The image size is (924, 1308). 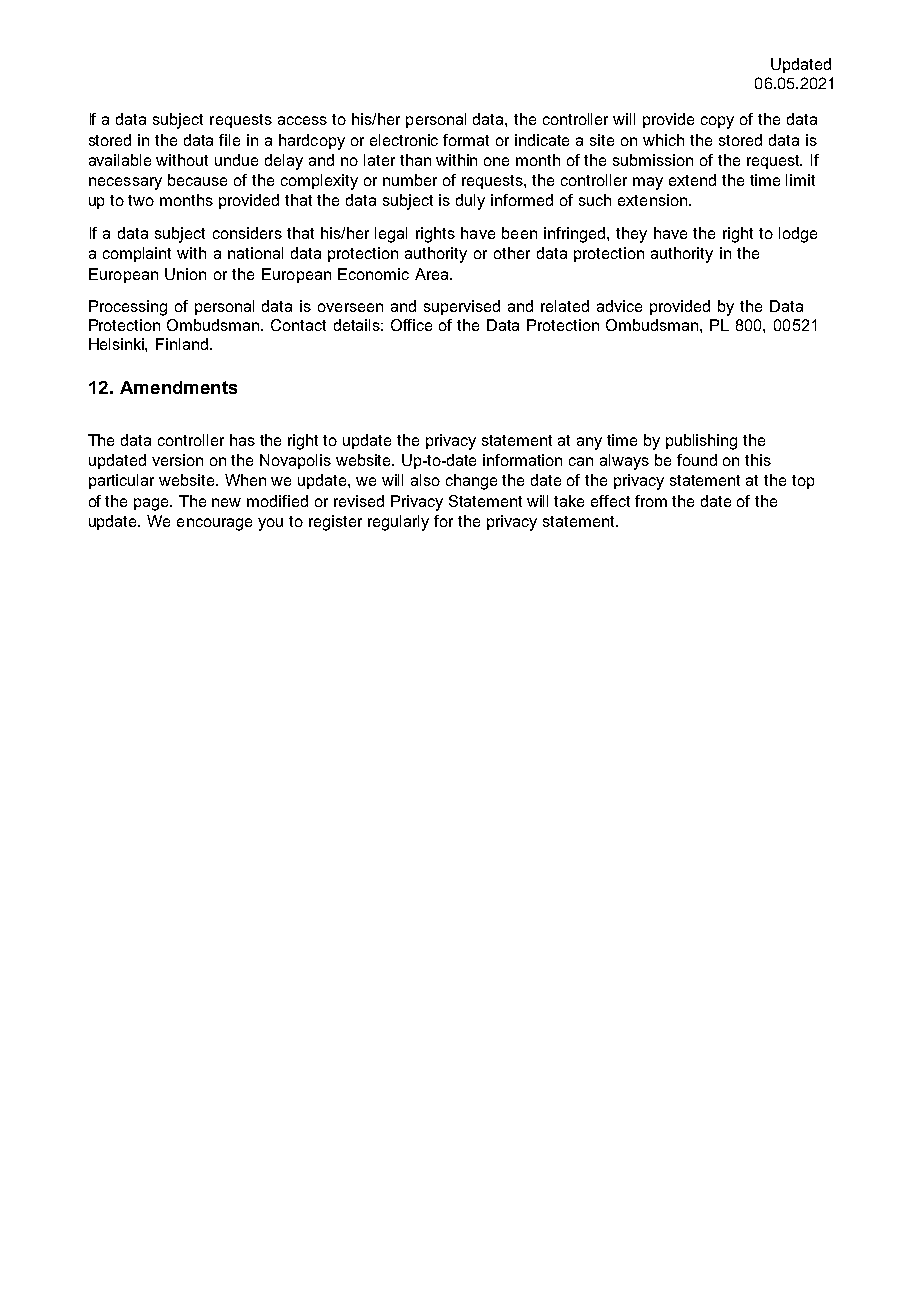 I want to click on regularly, so click(x=398, y=523).
